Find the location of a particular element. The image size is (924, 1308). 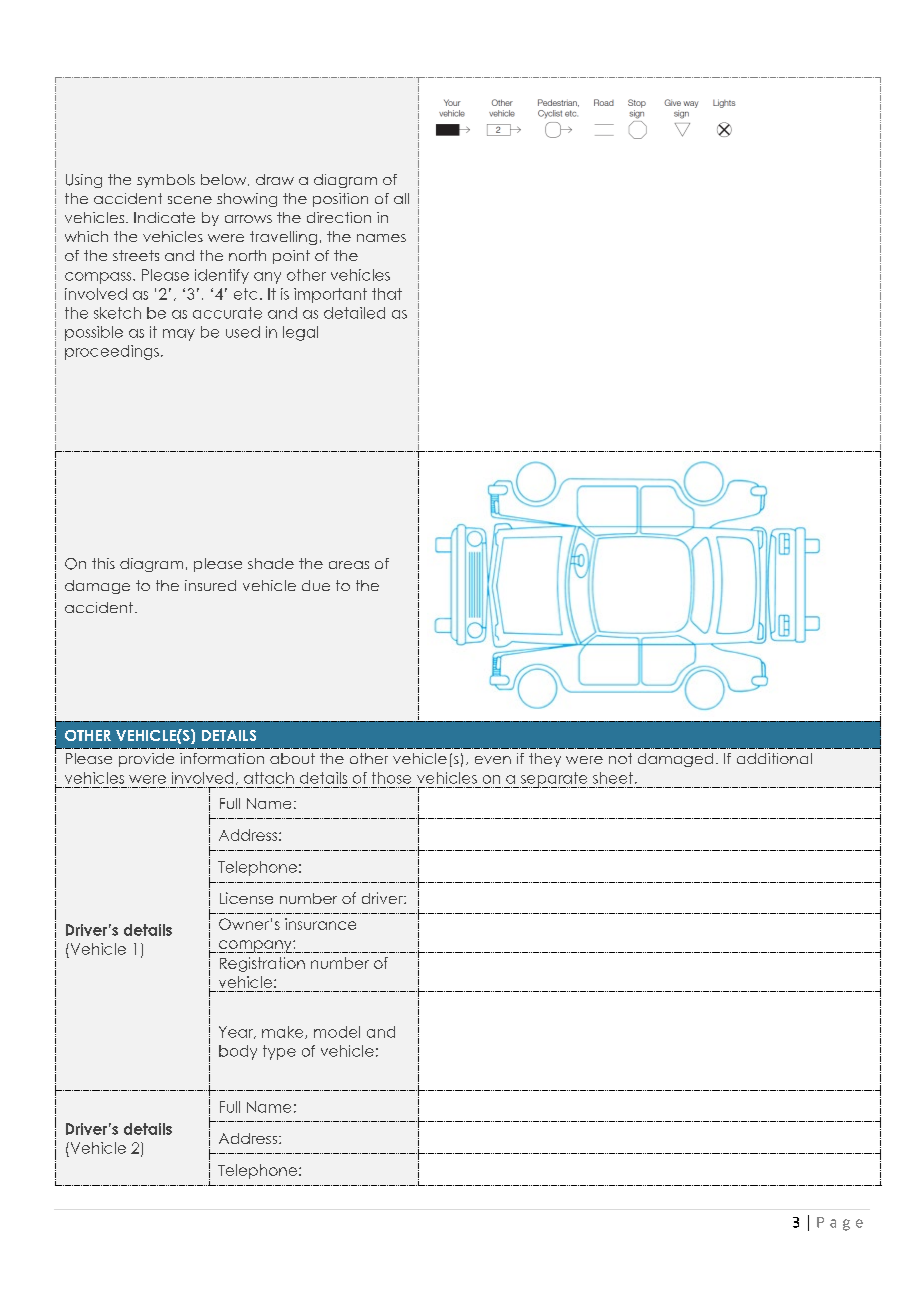

all is located at coordinates (401, 198).
